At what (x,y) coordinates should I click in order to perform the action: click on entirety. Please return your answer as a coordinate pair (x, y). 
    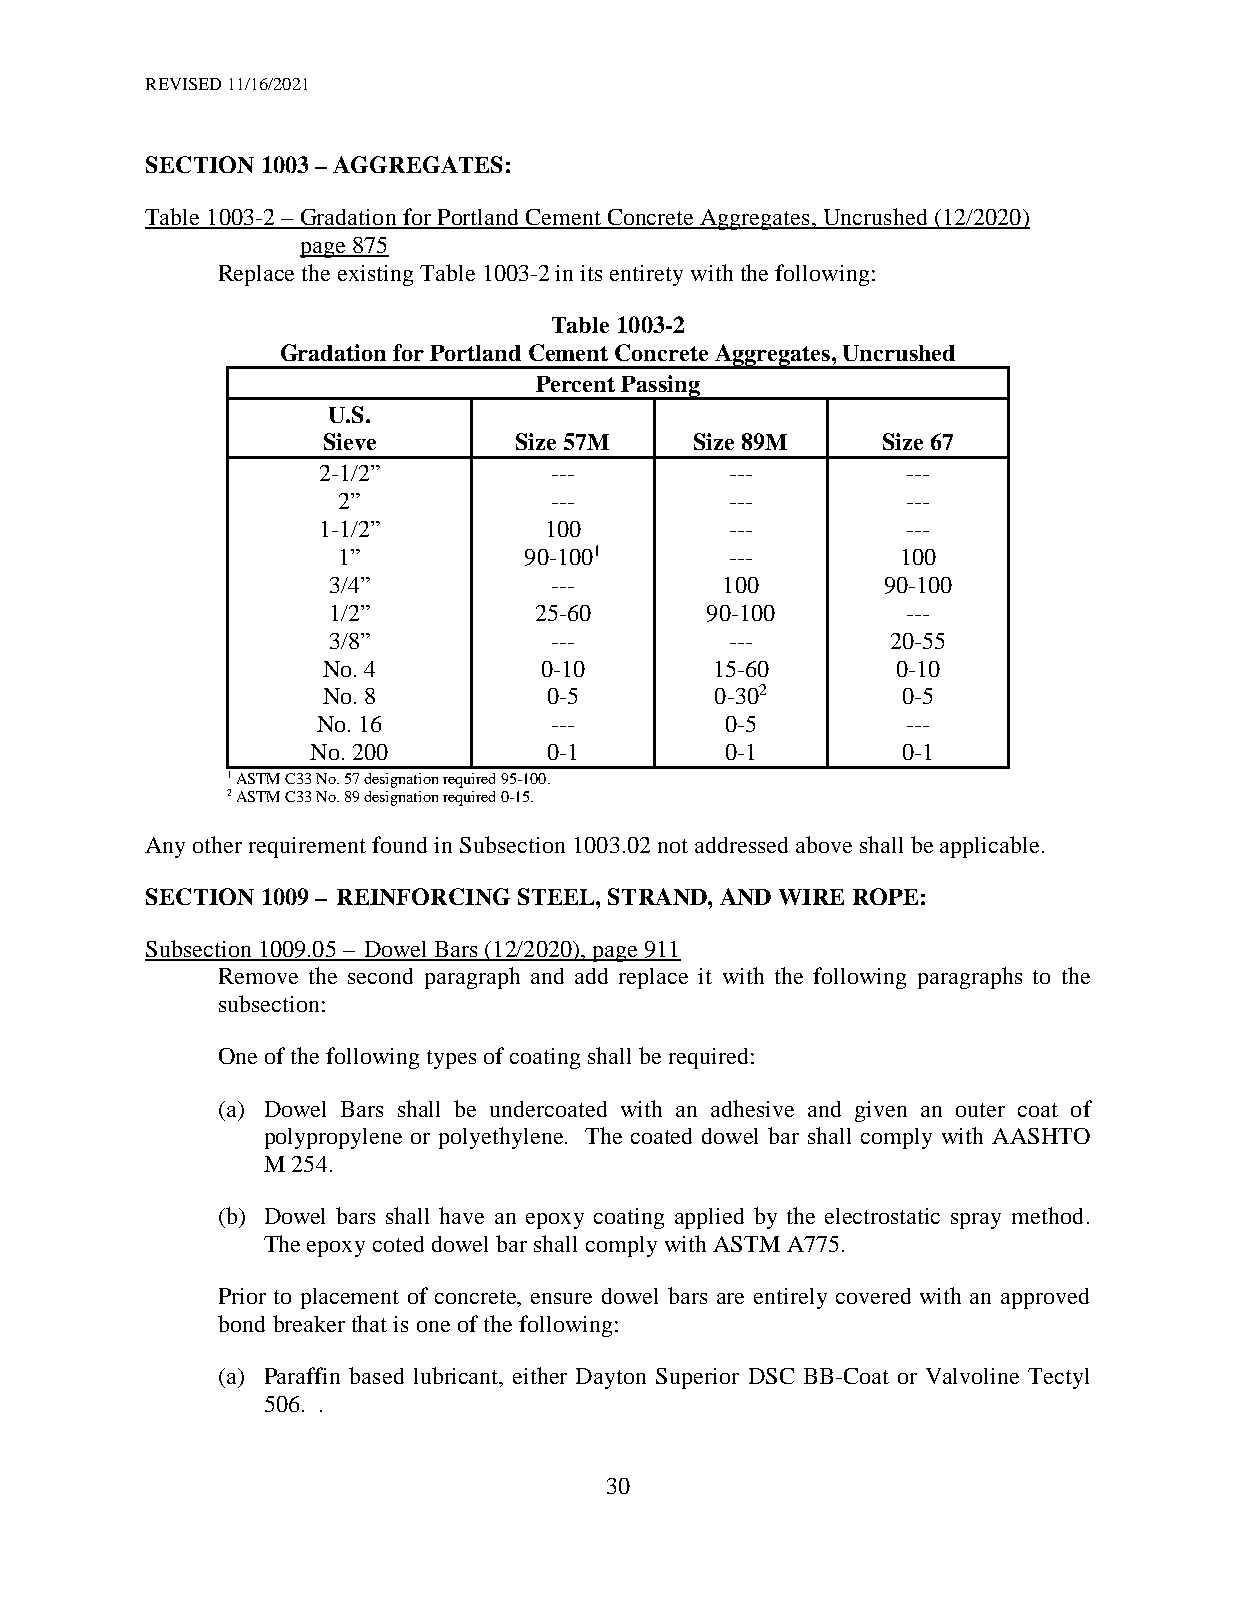
    Looking at the image, I should click on (646, 275).
